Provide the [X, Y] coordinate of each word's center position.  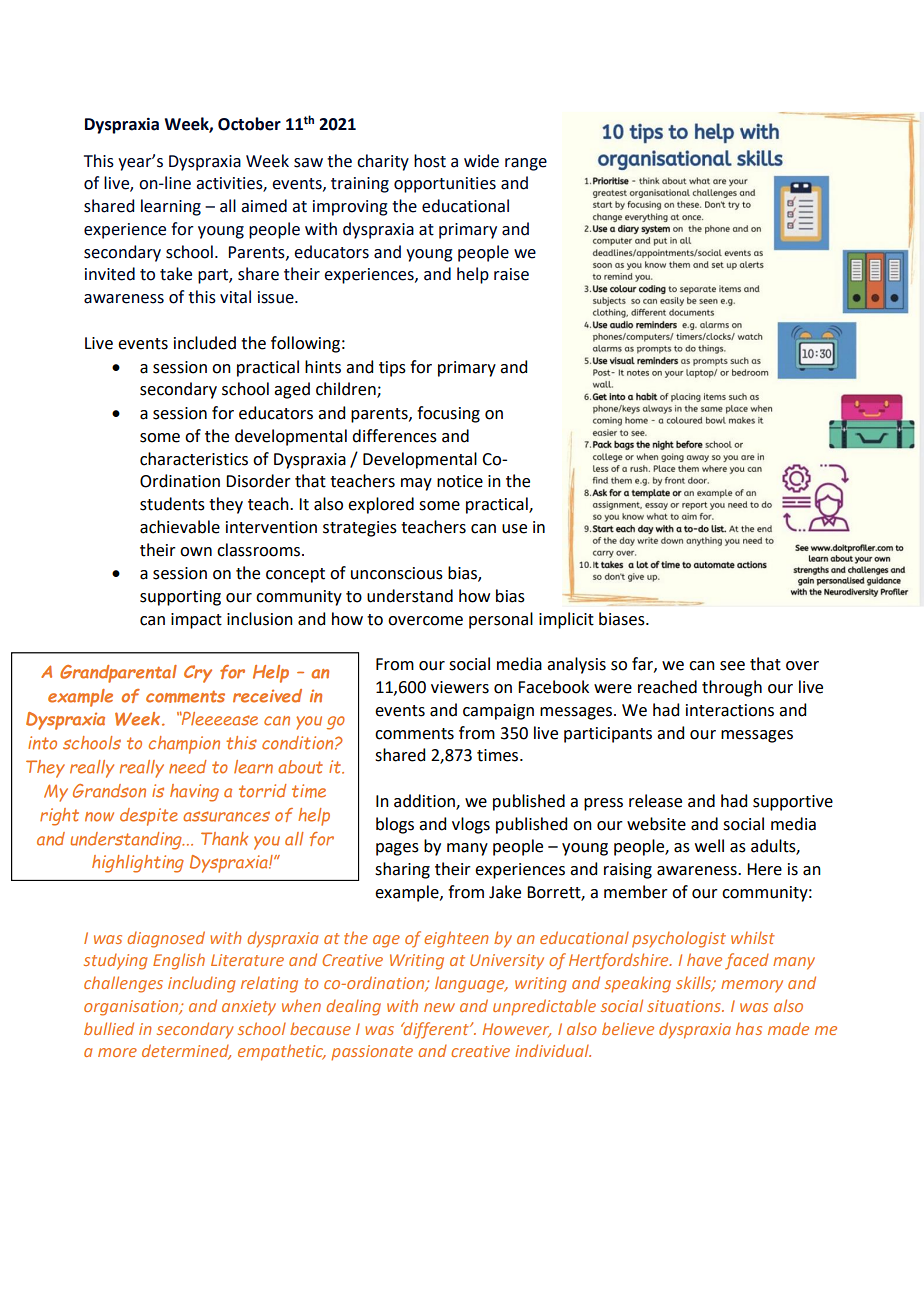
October [249, 124]
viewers [460, 687]
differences [394, 436]
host [430, 161]
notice [460, 481]
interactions [730, 710]
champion [184, 745]
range [526, 164]
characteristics [194, 459]
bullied [109, 1028]
